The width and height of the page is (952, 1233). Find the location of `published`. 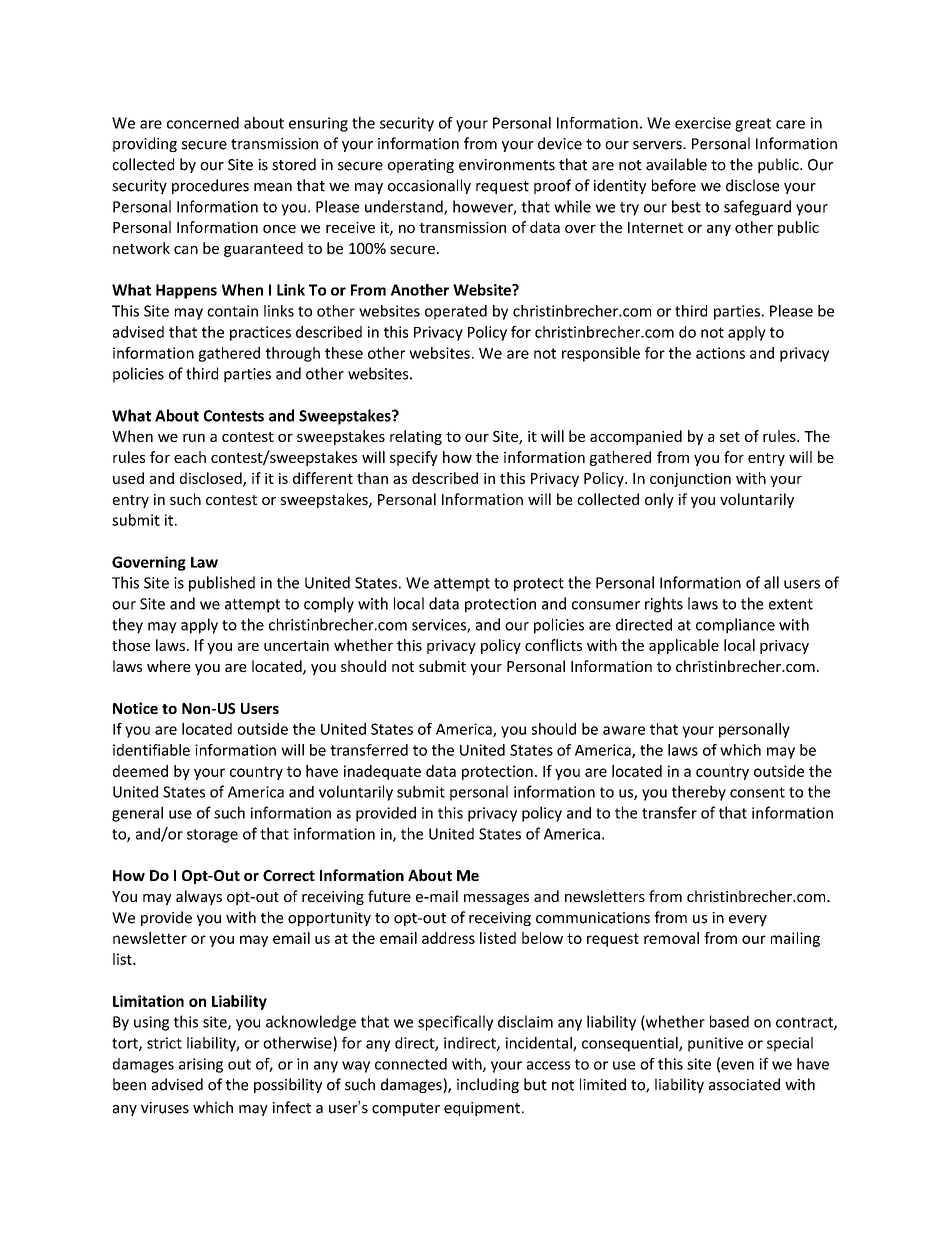

published is located at coordinates (222, 584).
